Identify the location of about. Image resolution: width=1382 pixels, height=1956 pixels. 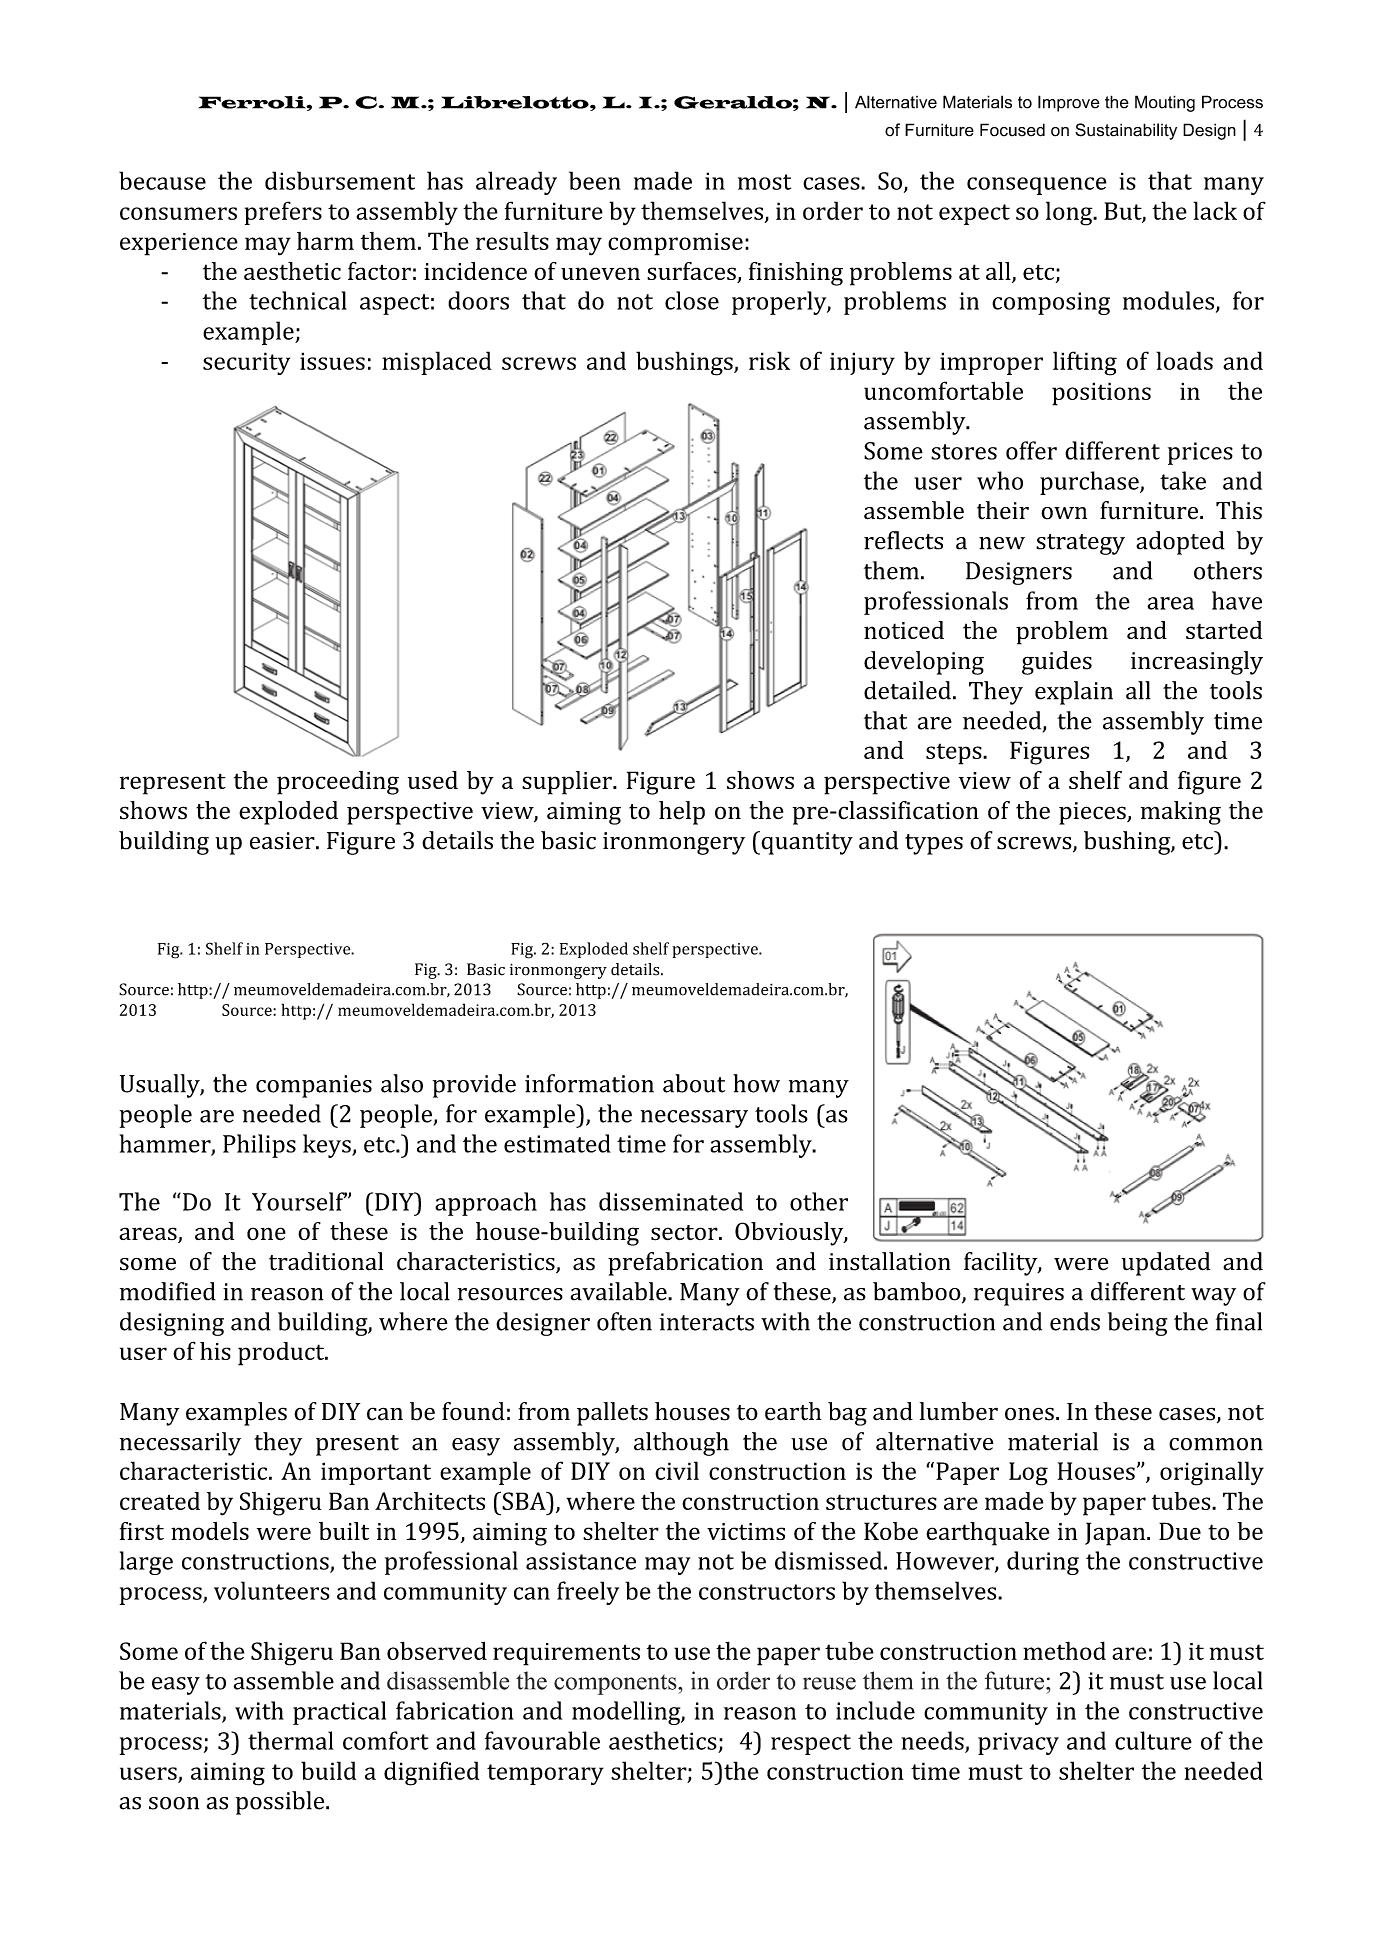
(694, 1083).
